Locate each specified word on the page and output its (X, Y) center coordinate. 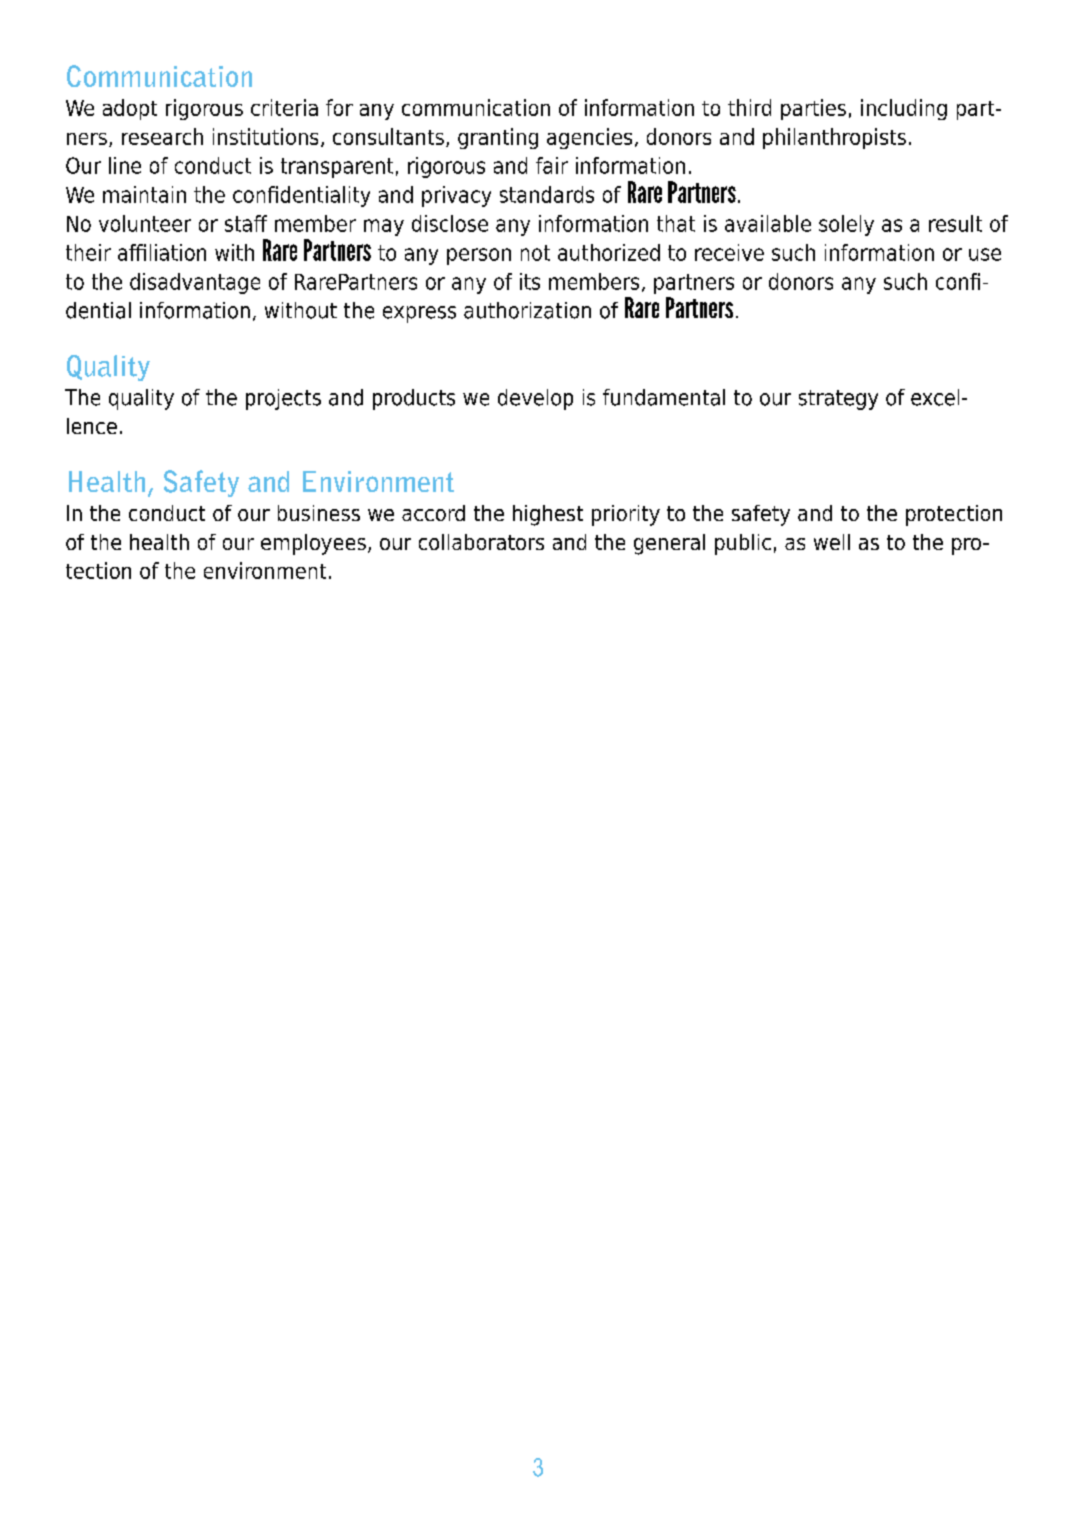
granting (498, 138)
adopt (130, 109)
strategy (838, 400)
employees (313, 544)
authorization (527, 310)
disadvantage (195, 283)
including (904, 109)
